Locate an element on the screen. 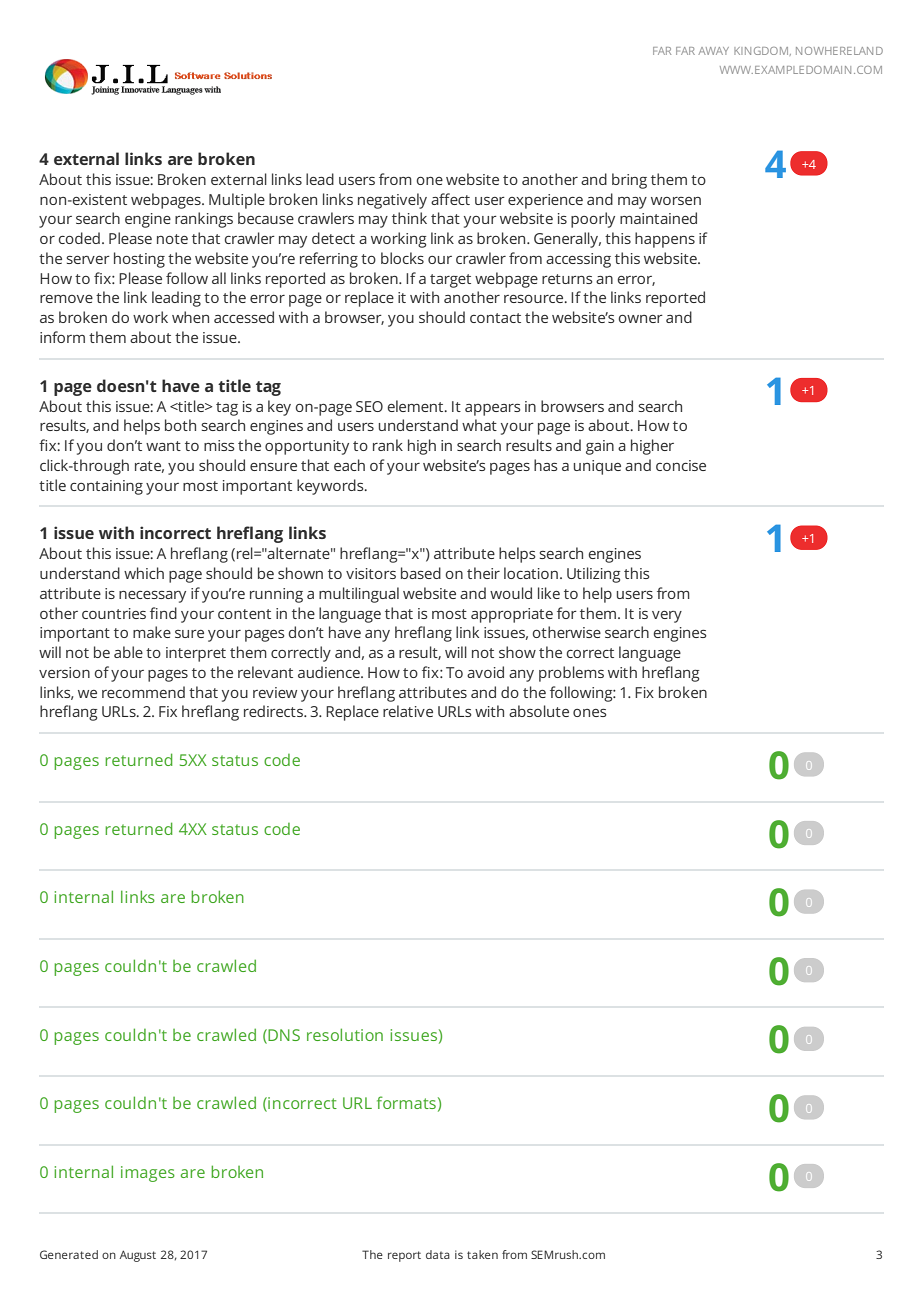 The width and height of the screenshot is (924, 1308). able is located at coordinates (128, 652).
